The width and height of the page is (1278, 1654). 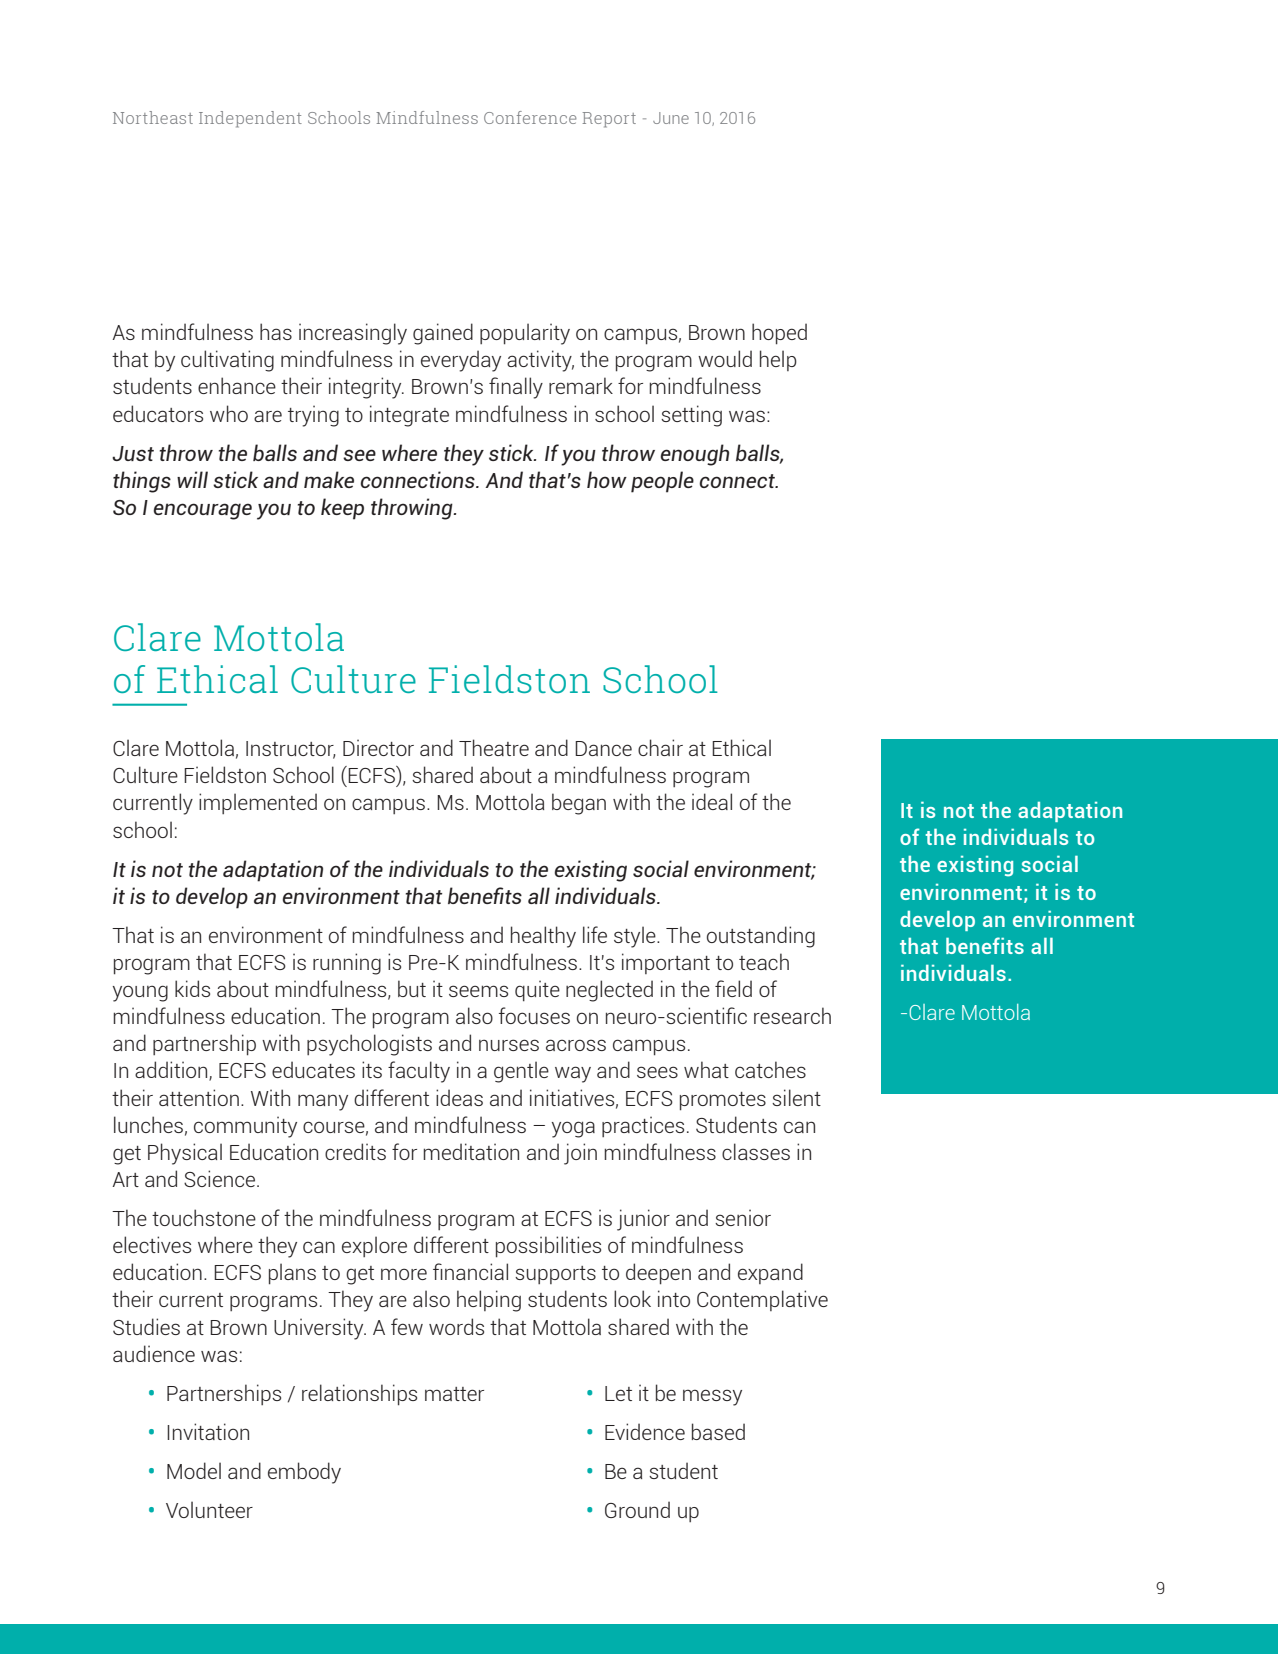 I want to click on seems, so click(x=478, y=991).
